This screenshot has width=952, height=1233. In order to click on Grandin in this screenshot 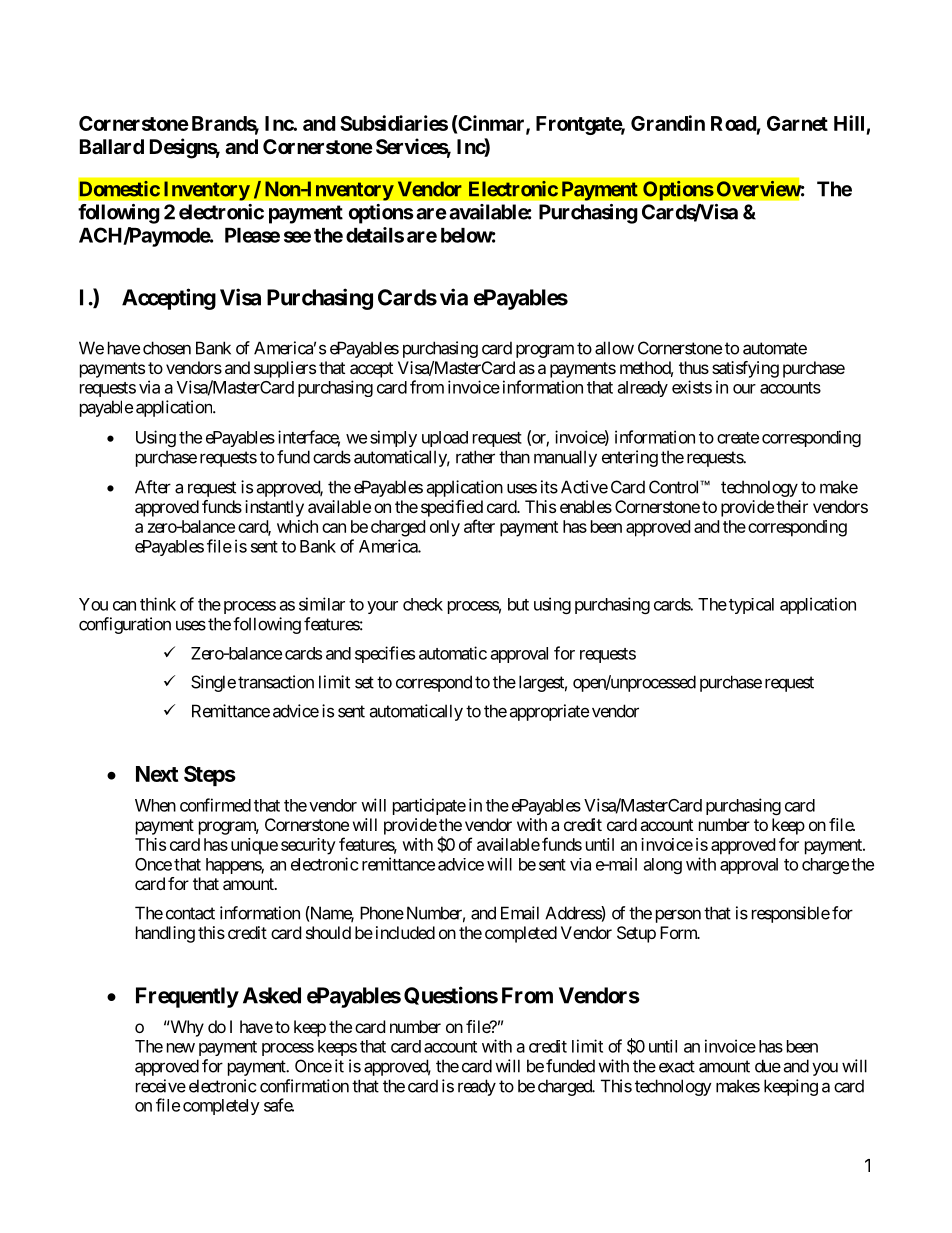, I will do `click(668, 123)`.
